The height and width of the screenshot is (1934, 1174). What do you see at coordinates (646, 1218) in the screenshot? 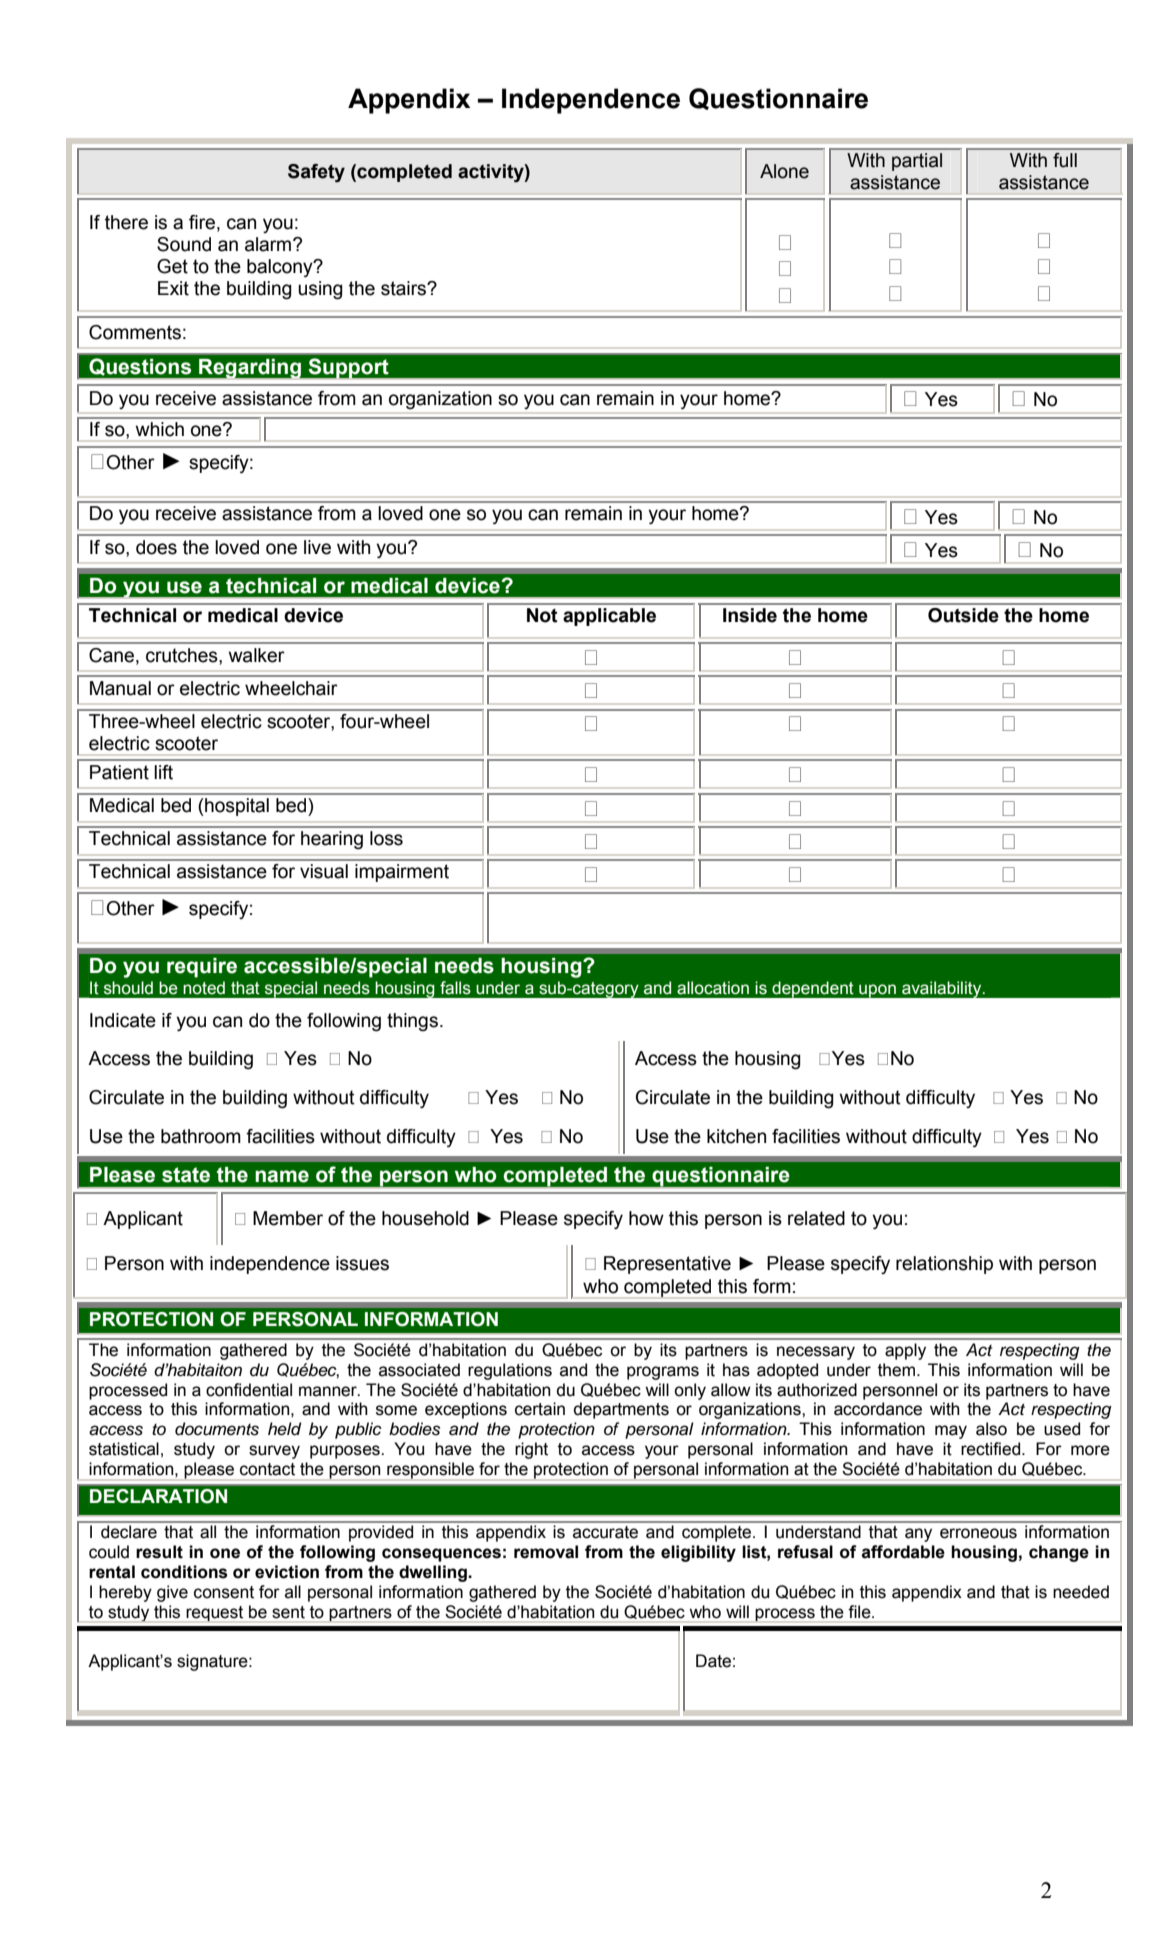
I see `how` at bounding box center [646, 1218].
